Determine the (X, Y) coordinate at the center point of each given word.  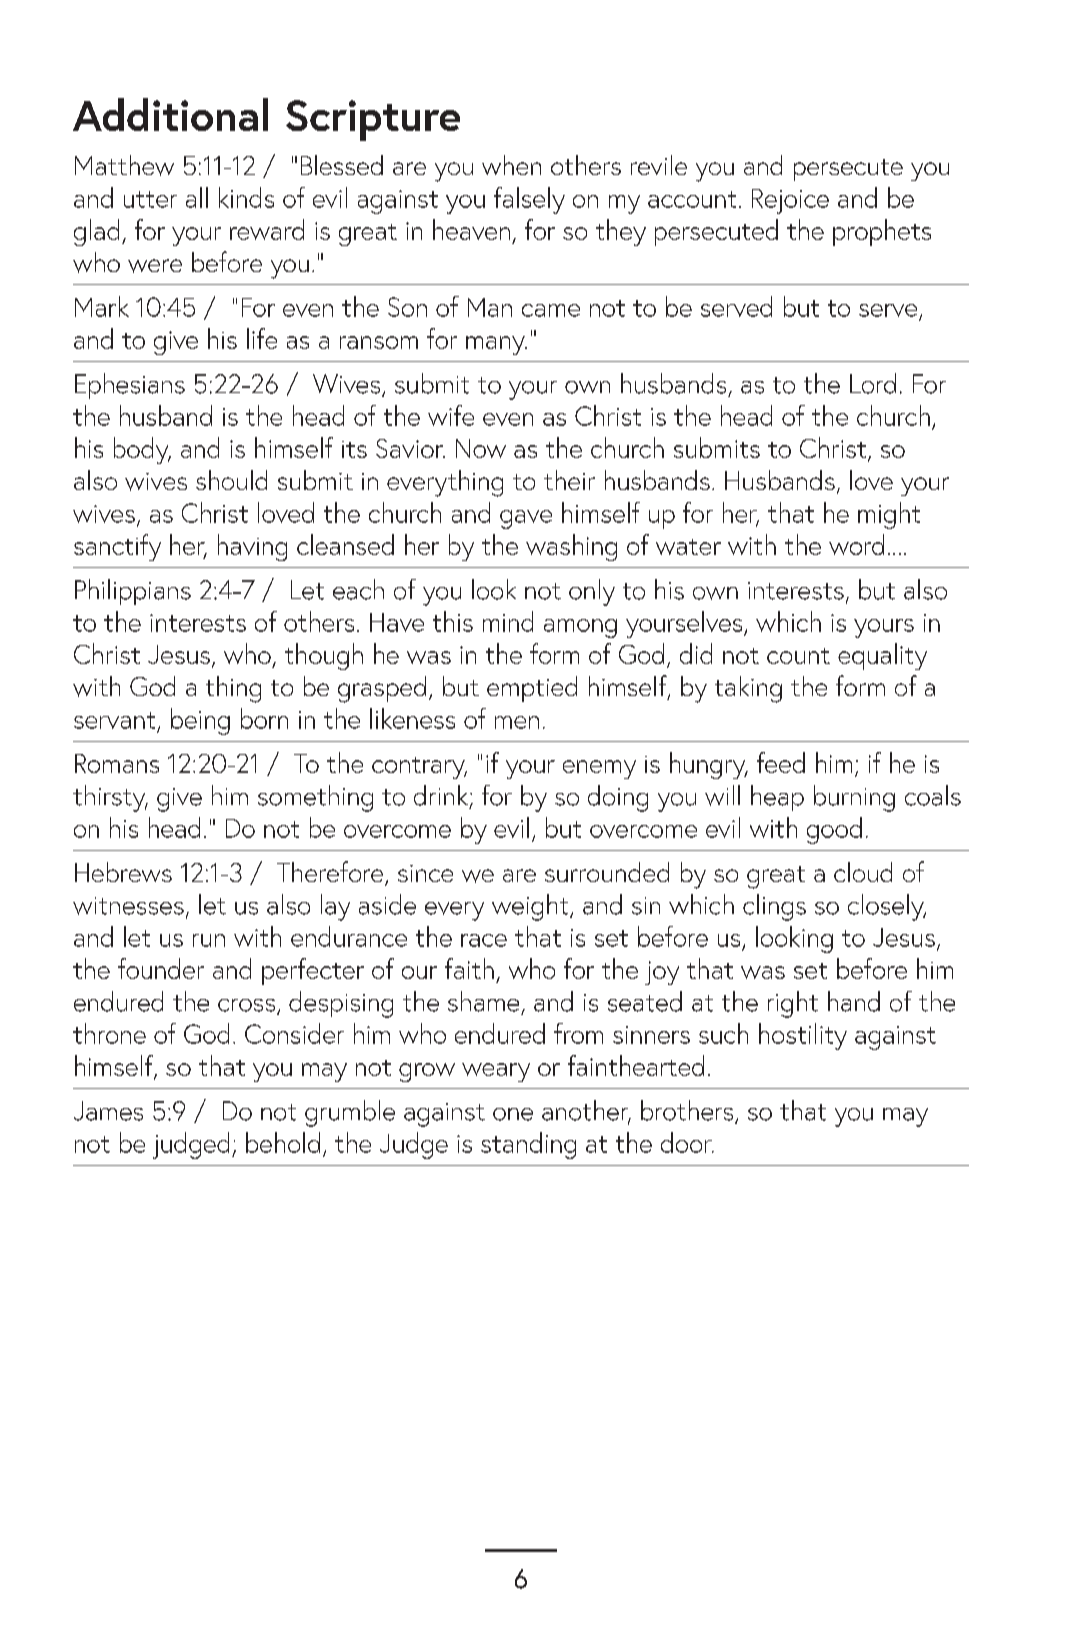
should (231, 480)
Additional (170, 114)
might (889, 515)
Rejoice (790, 201)
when (511, 165)
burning (854, 798)
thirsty (110, 798)
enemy (599, 769)
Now (481, 448)
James (108, 1111)
